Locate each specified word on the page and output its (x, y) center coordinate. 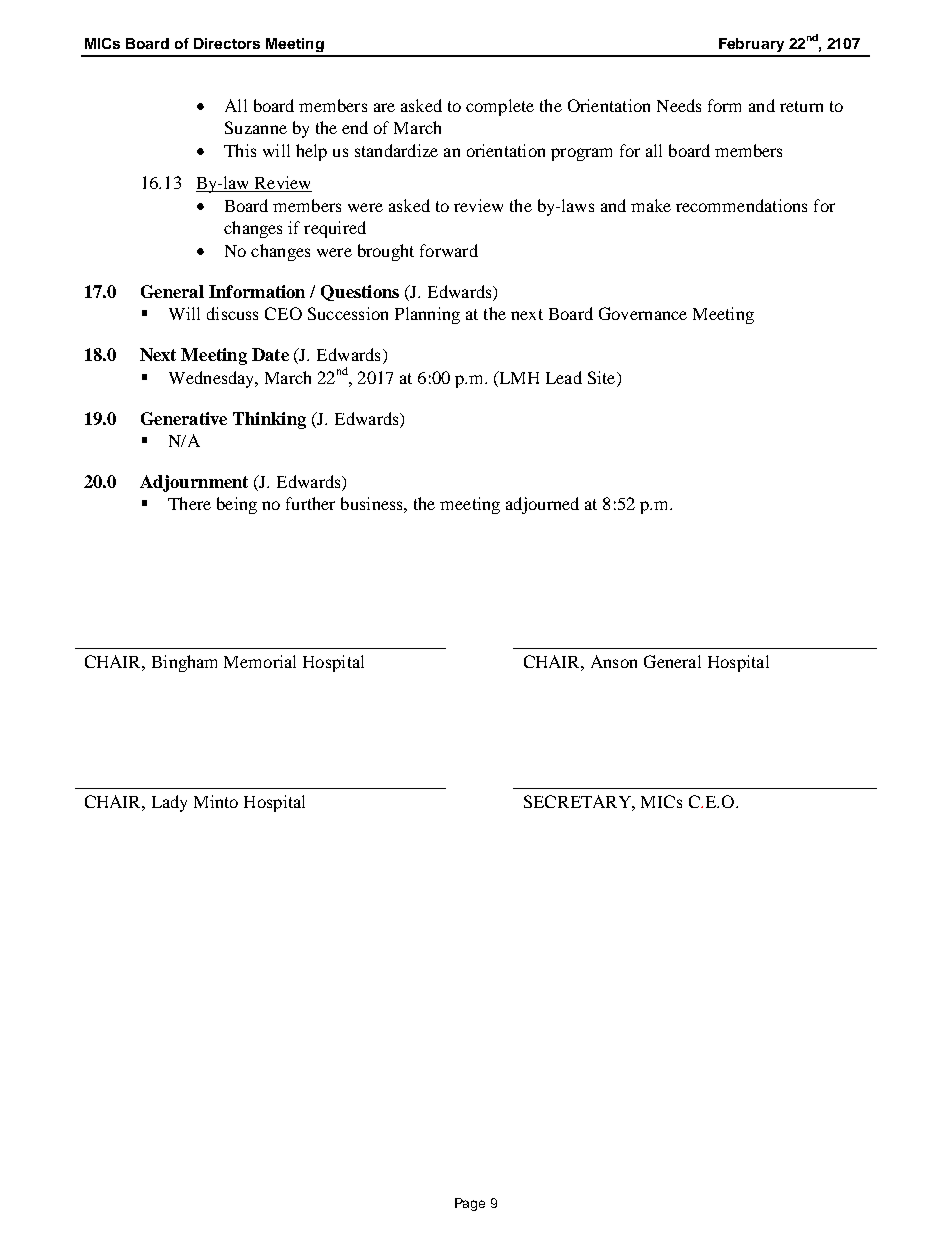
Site (603, 377)
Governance (643, 313)
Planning (427, 315)
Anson (614, 661)
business (373, 503)
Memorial (260, 661)
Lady (169, 803)
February (751, 45)
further (310, 503)
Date (270, 354)
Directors (227, 43)
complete (500, 107)
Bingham (184, 663)
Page (470, 1204)
